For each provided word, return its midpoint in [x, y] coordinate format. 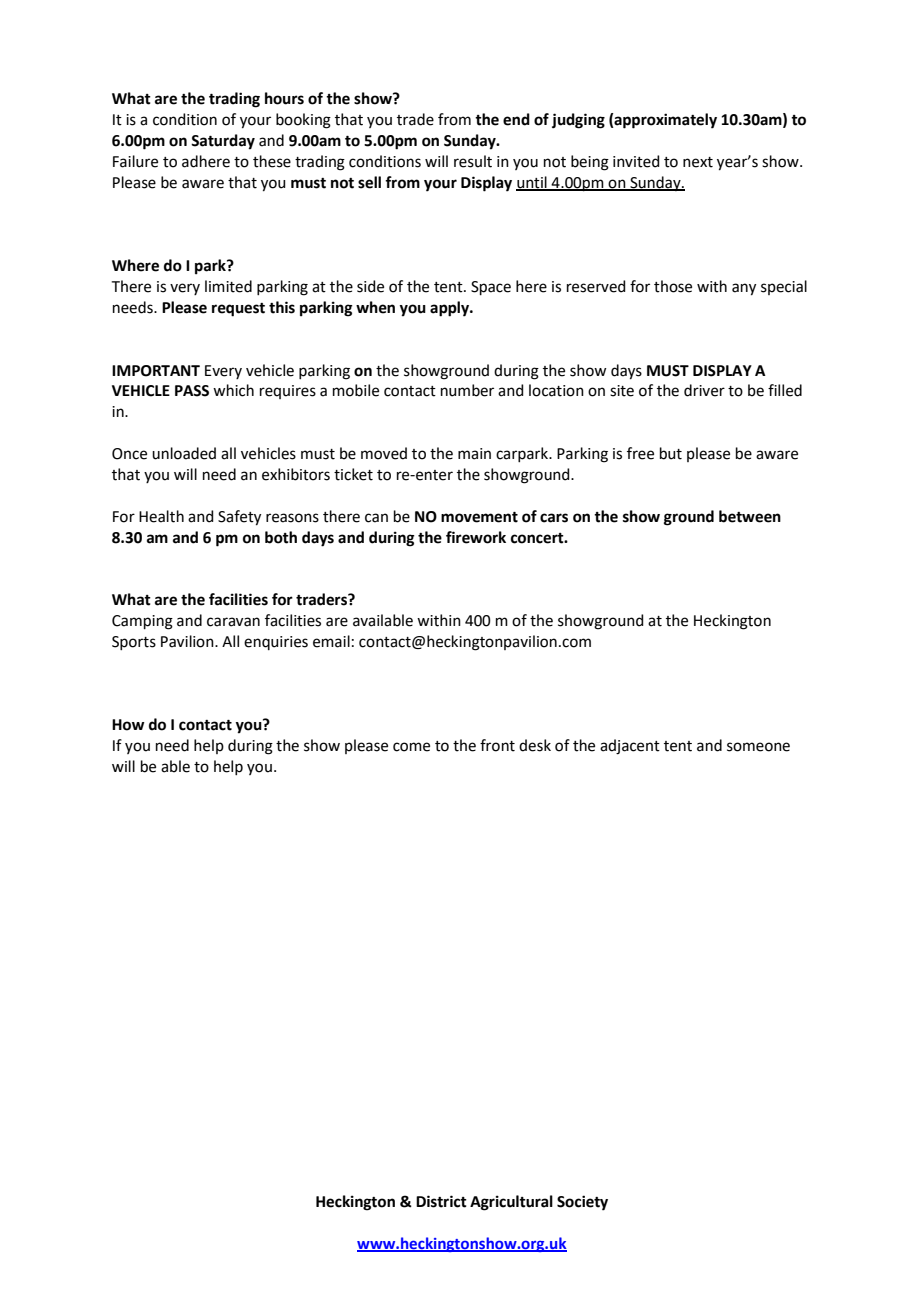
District [441, 1201]
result [473, 161]
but [671, 453]
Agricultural [511, 1203]
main [474, 454]
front [497, 745]
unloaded [184, 453]
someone [758, 747]
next [698, 162]
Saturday [223, 142]
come [411, 747]
